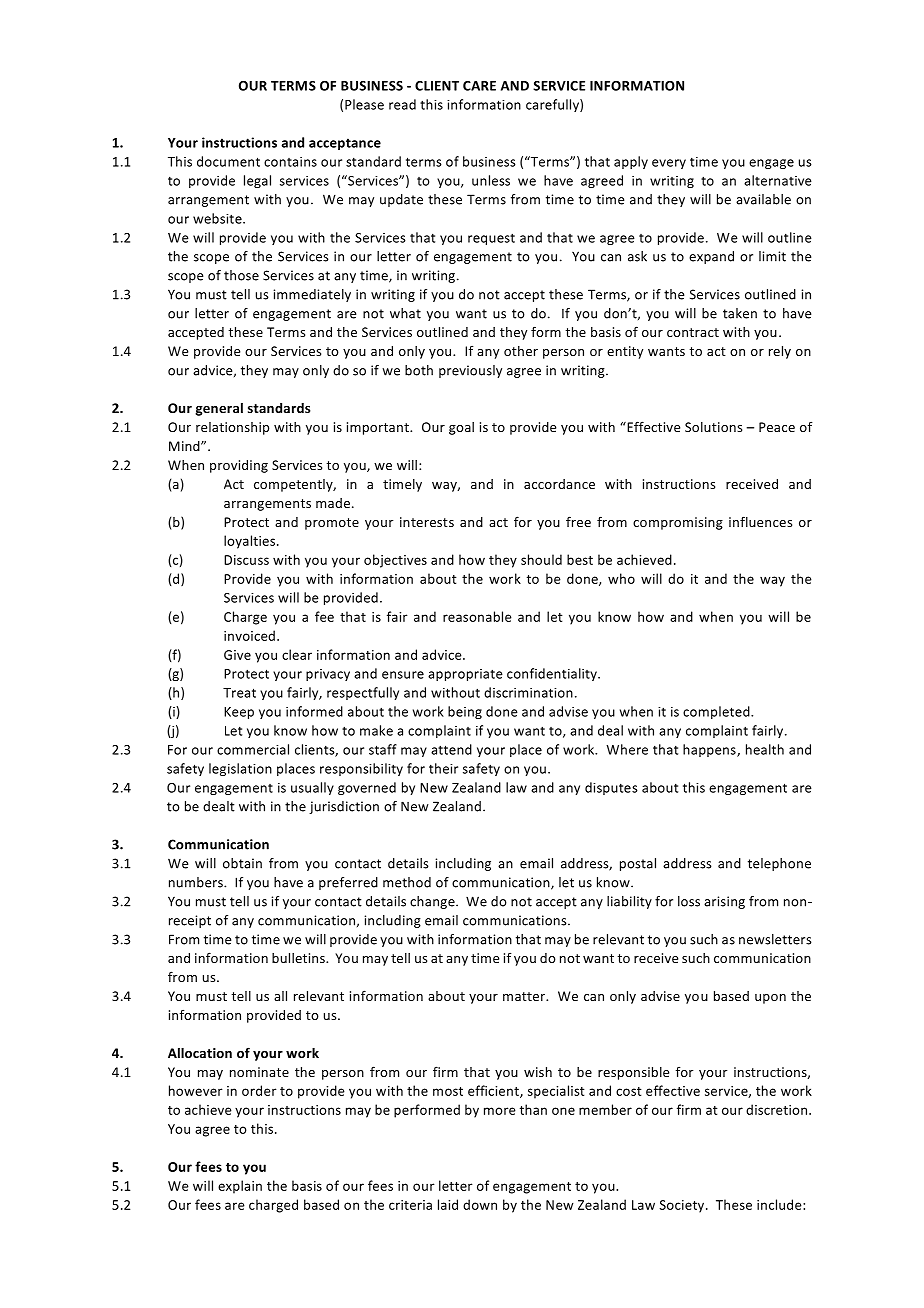  Describe the element at coordinates (491, 180) in the screenshot. I see `unless` at that location.
